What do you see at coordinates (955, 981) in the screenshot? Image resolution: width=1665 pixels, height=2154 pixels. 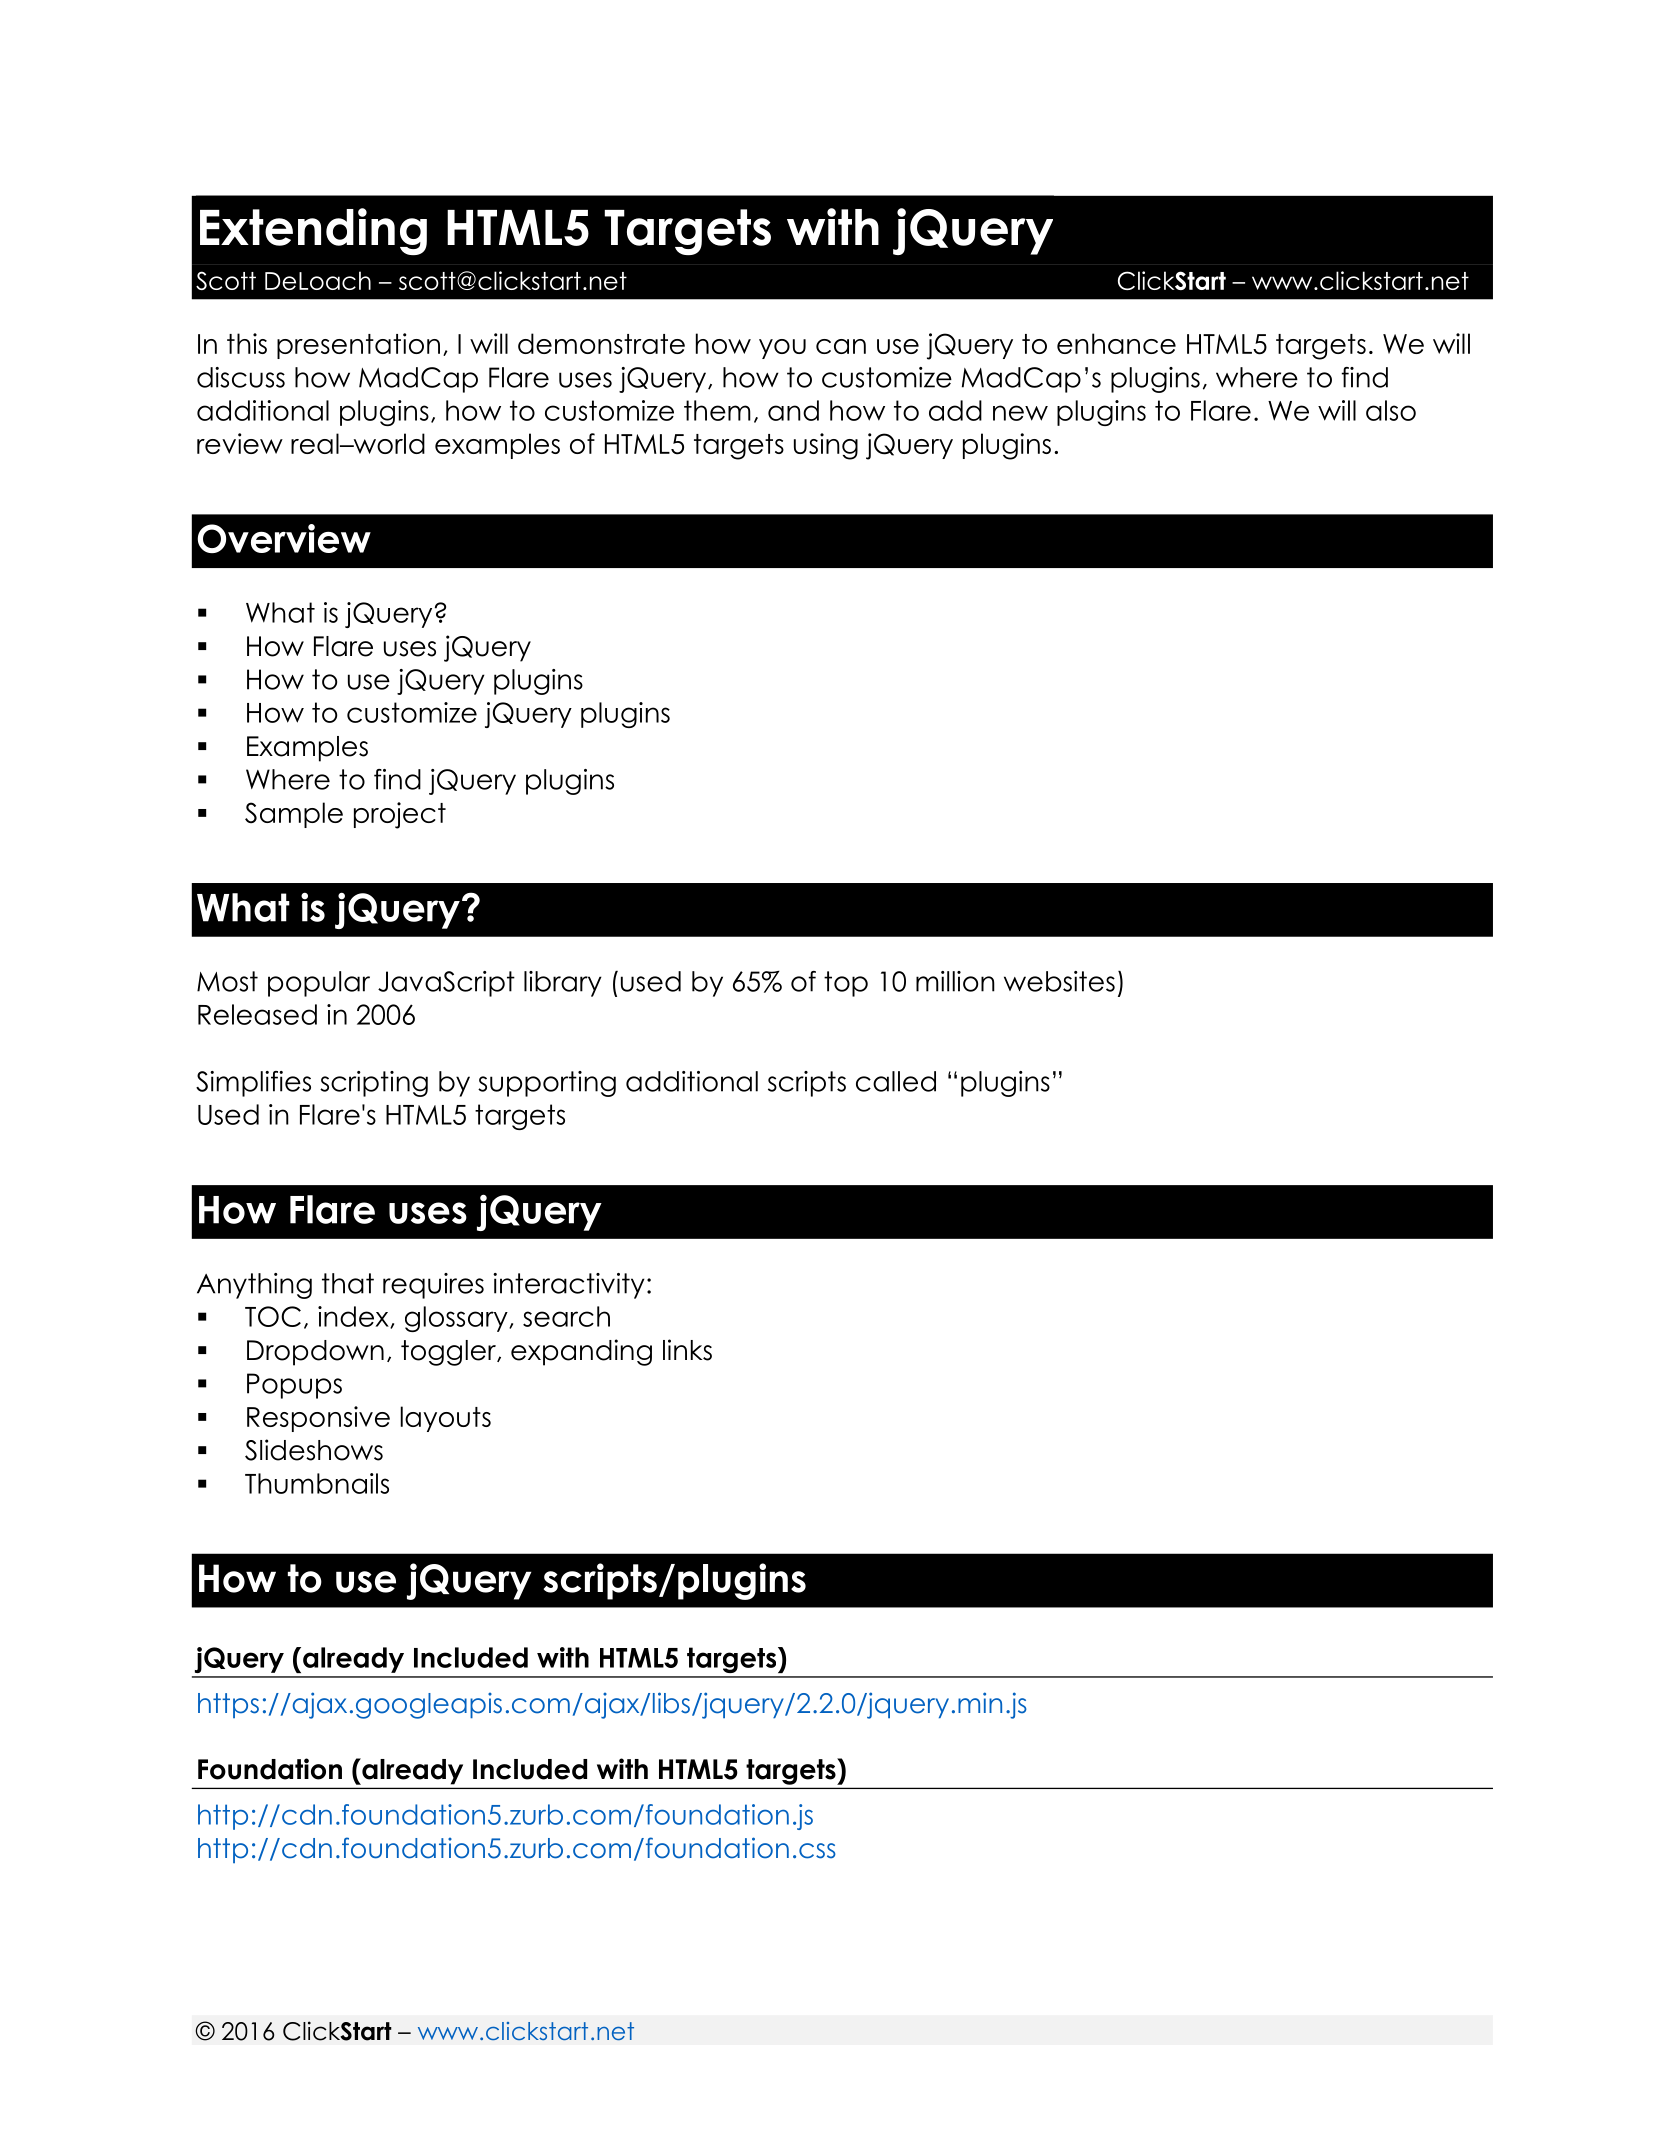 I see `million` at bounding box center [955, 981].
